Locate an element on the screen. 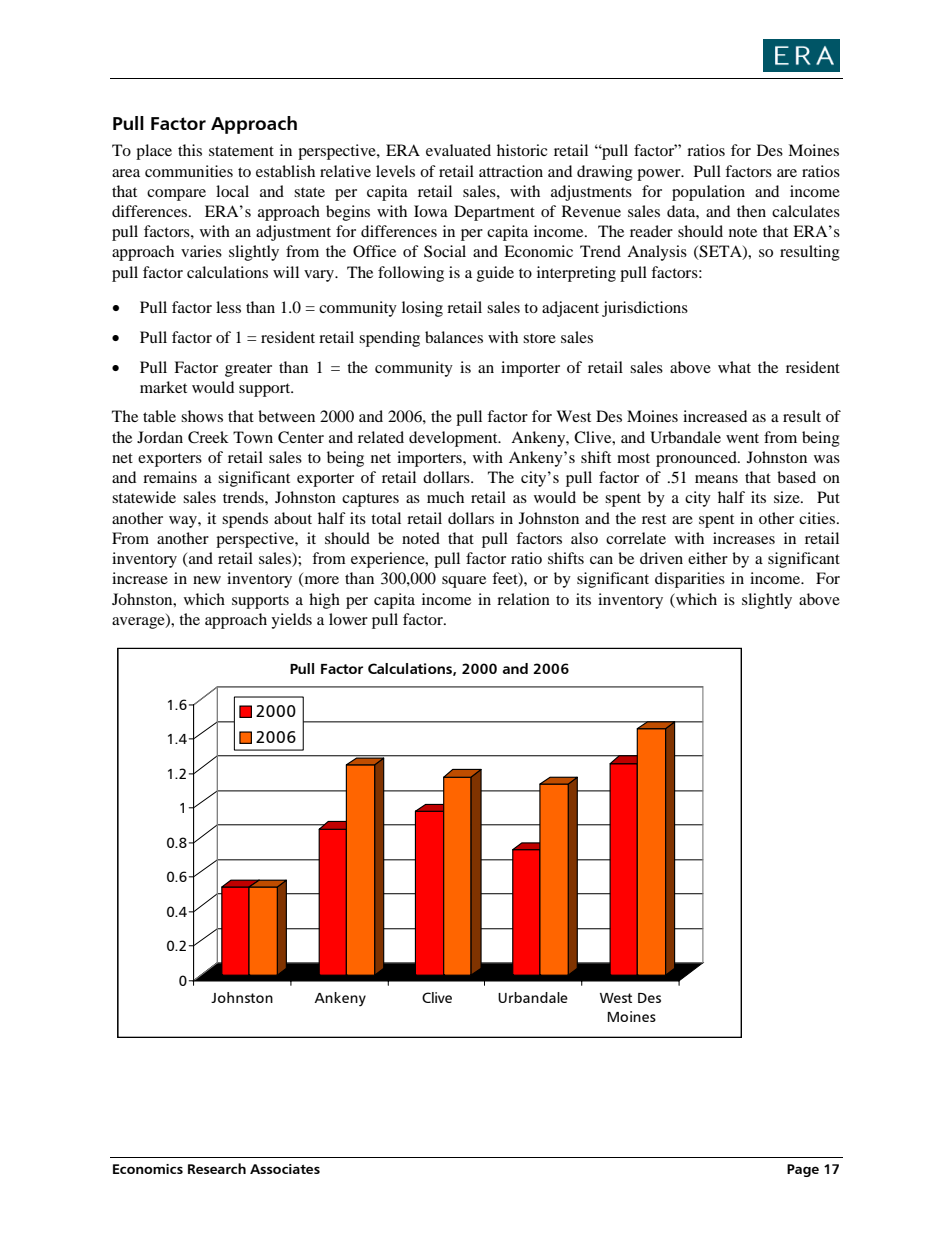  communities is located at coordinates (189, 171).
